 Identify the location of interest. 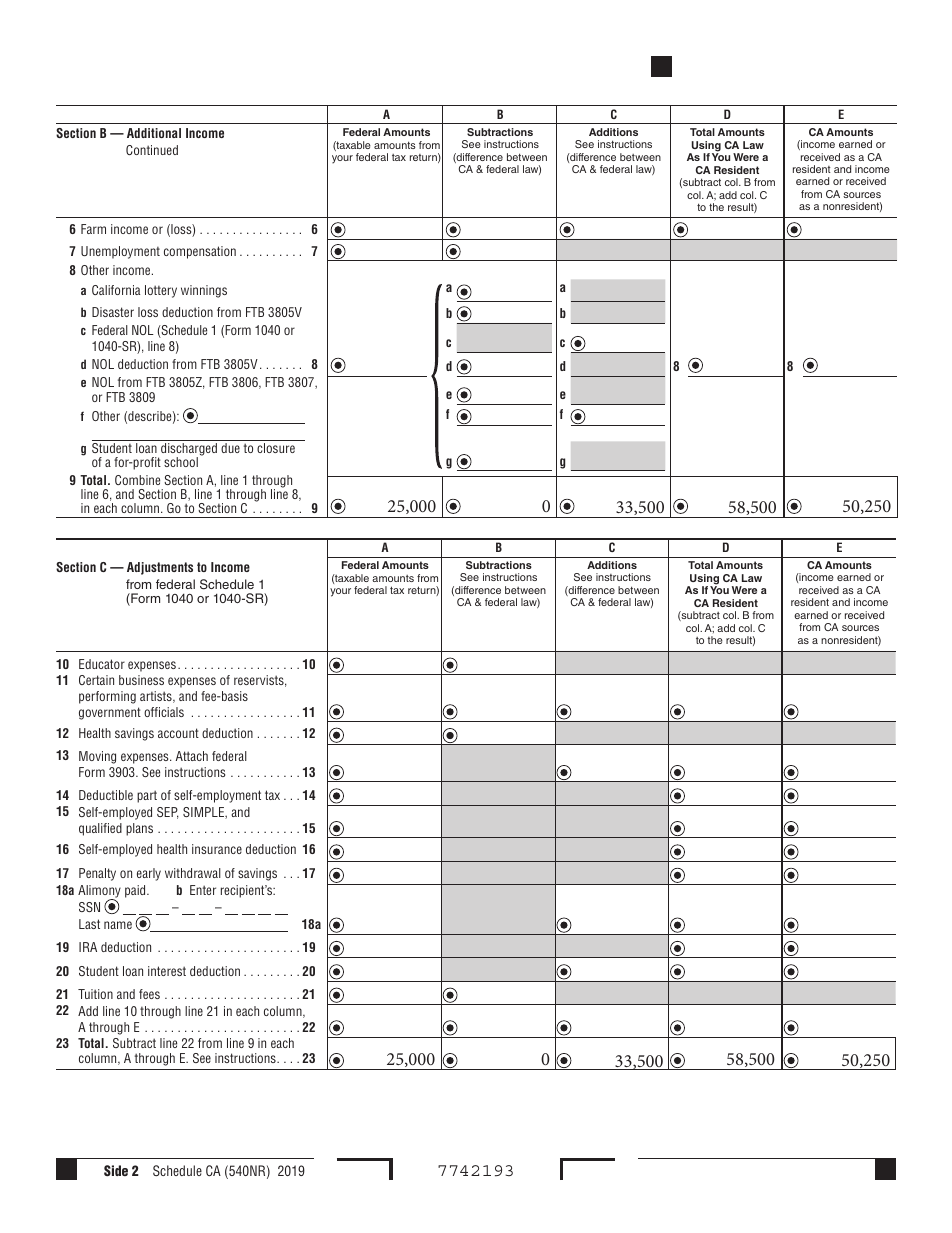
(167, 971).
